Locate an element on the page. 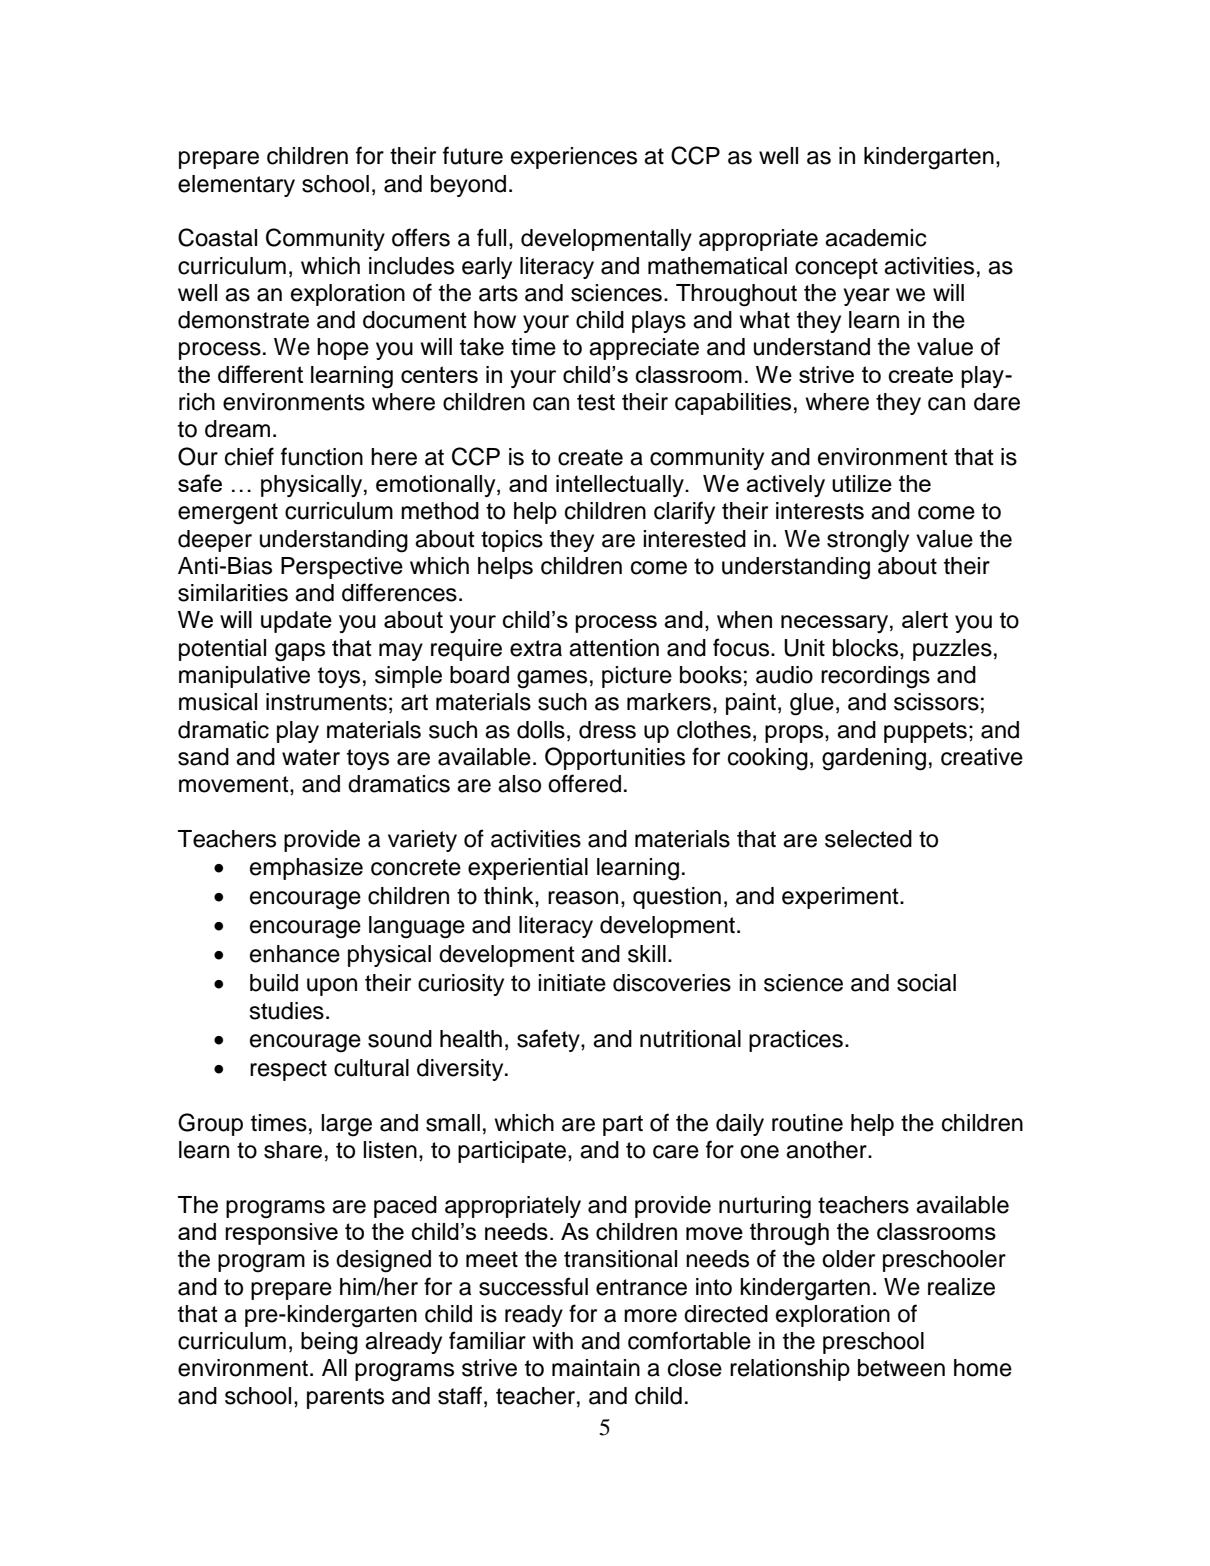 This page has width=1210, height=1566. experiences is located at coordinates (574, 158).
